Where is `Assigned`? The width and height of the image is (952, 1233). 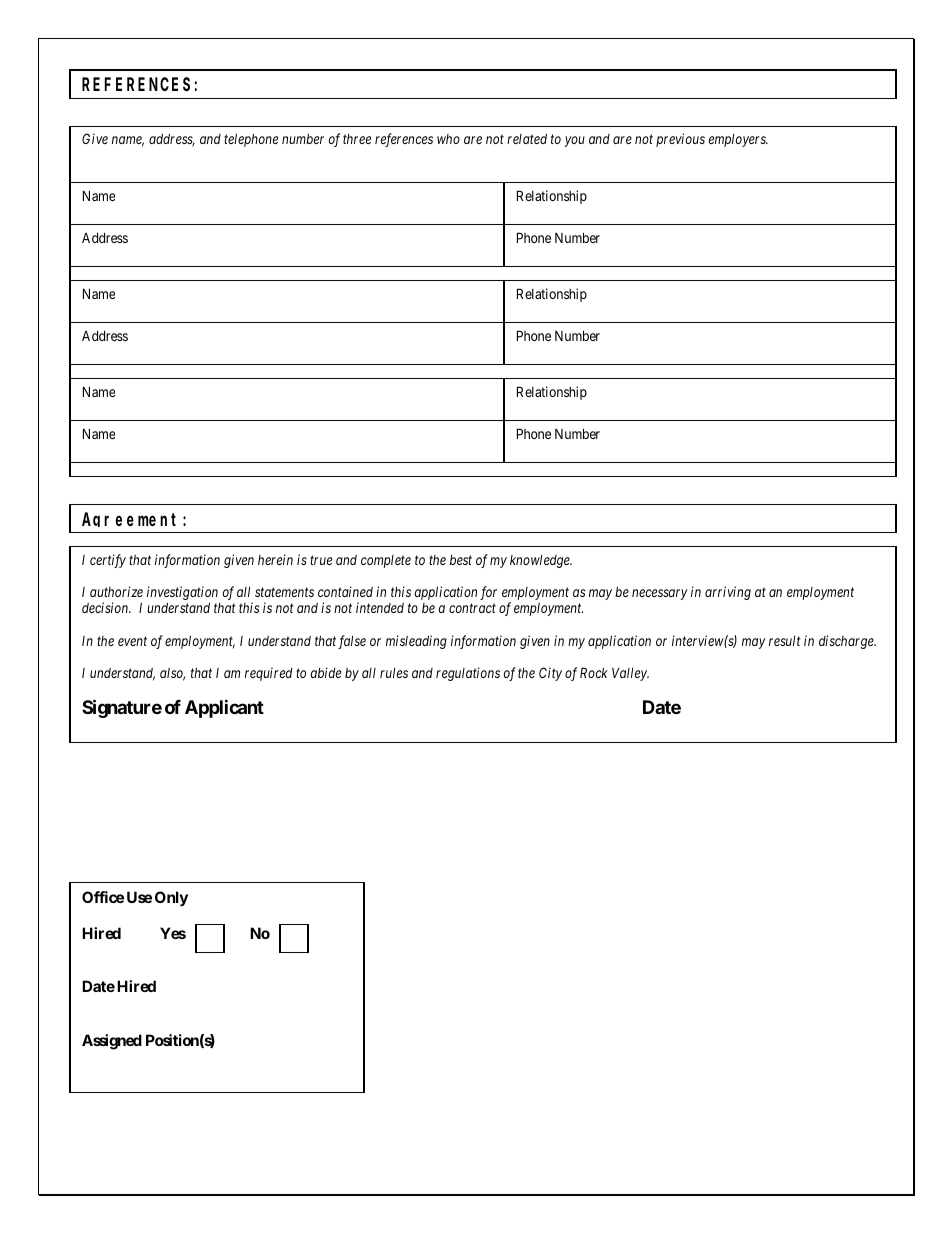 Assigned is located at coordinates (112, 1042).
